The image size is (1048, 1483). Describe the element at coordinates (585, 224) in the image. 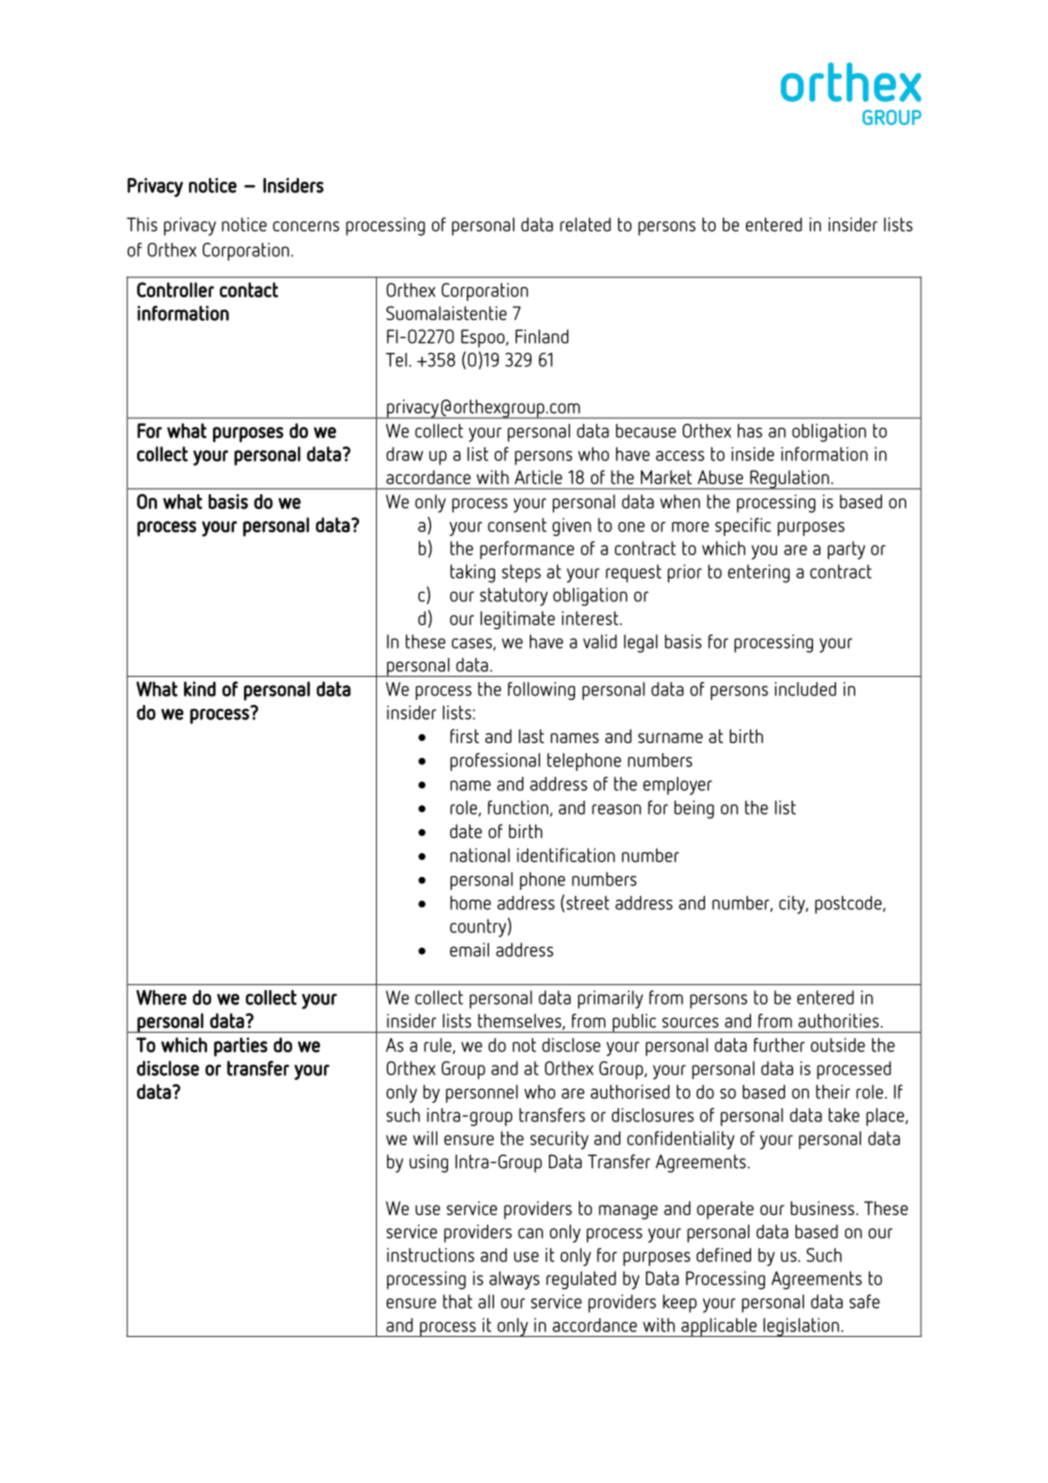

I see `related` at that location.
